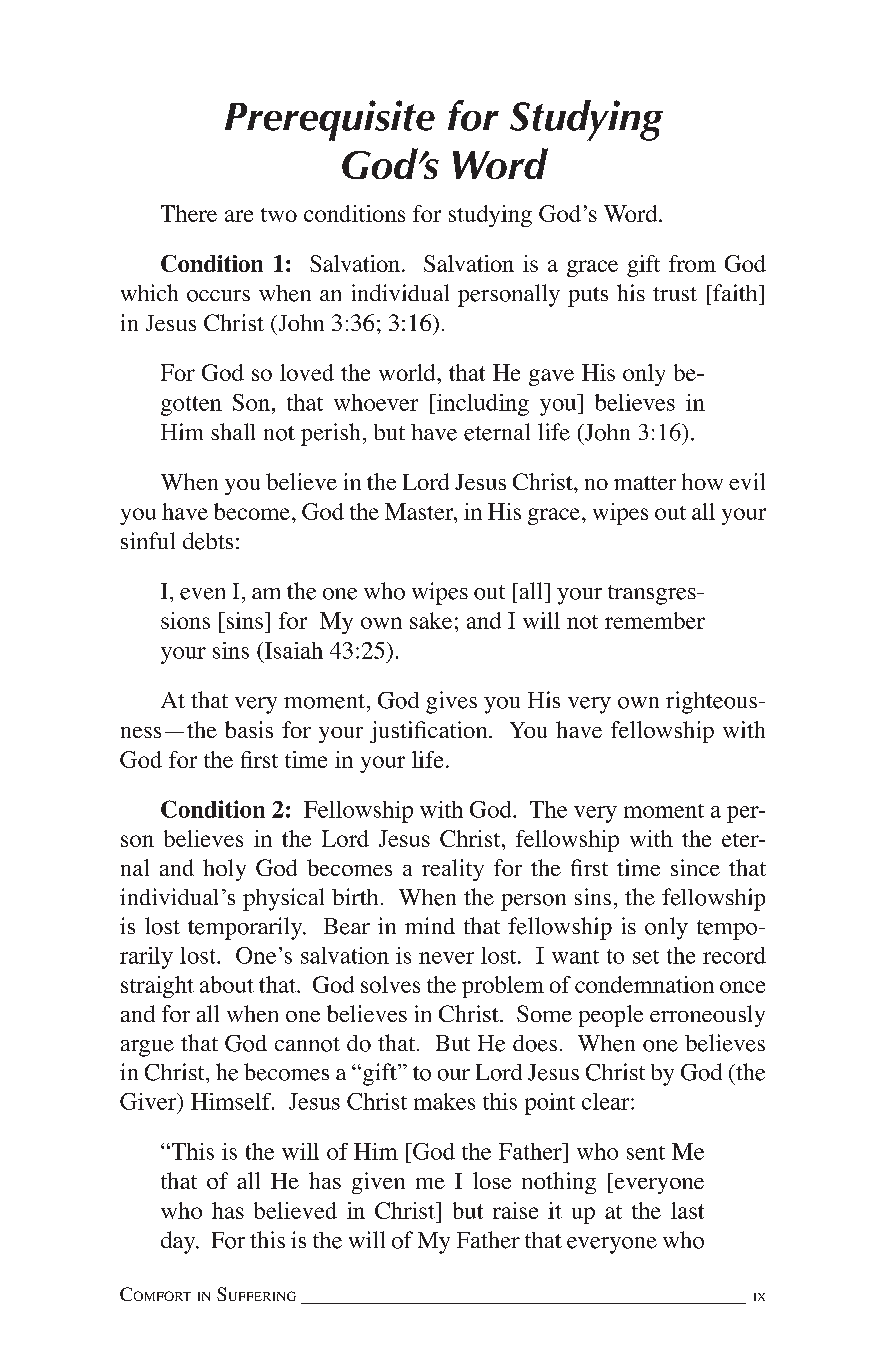  What do you see at coordinates (646, 957) in the page?
I see `set` at bounding box center [646, 957].
